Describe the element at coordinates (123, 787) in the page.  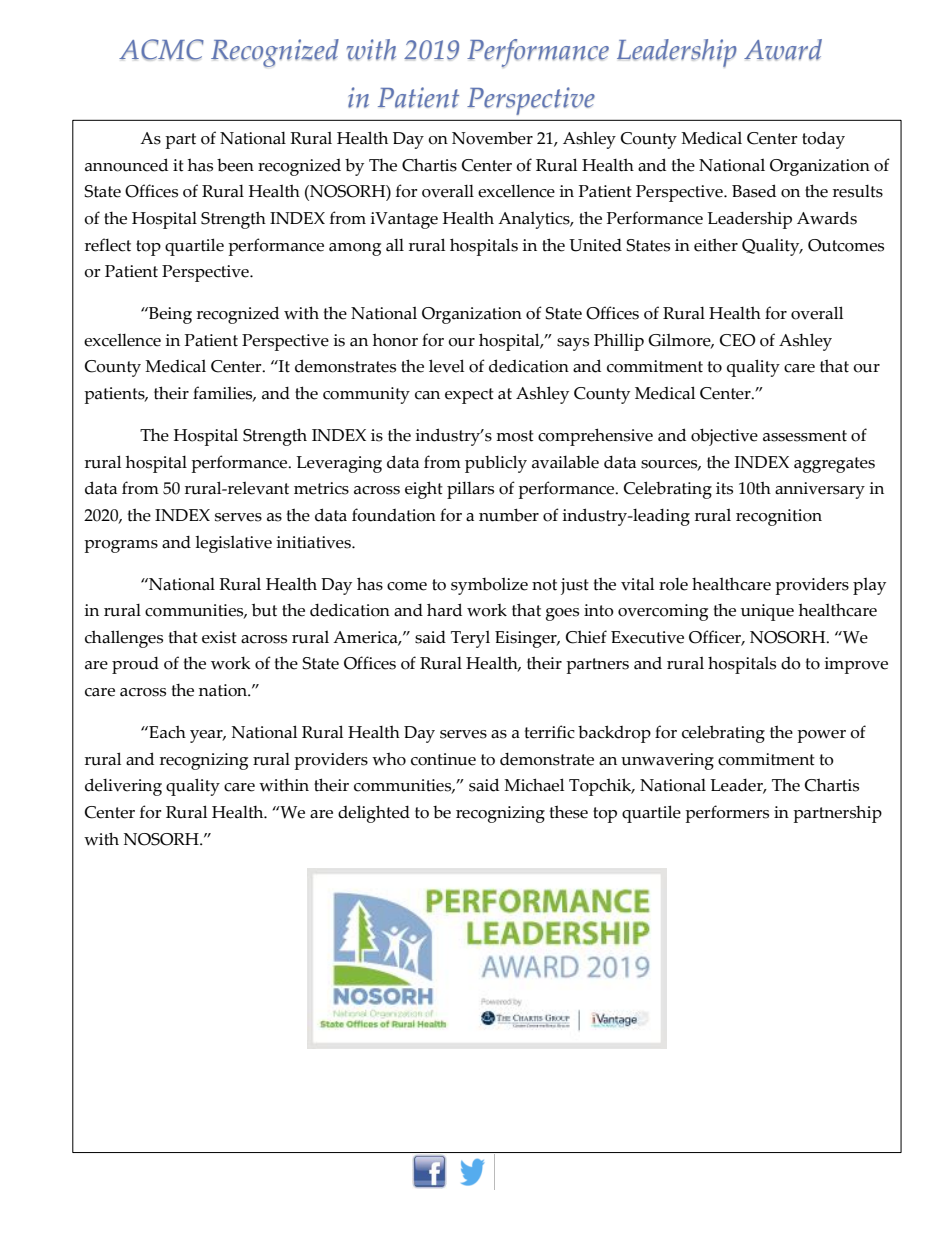
I see `delivering` at that location.
